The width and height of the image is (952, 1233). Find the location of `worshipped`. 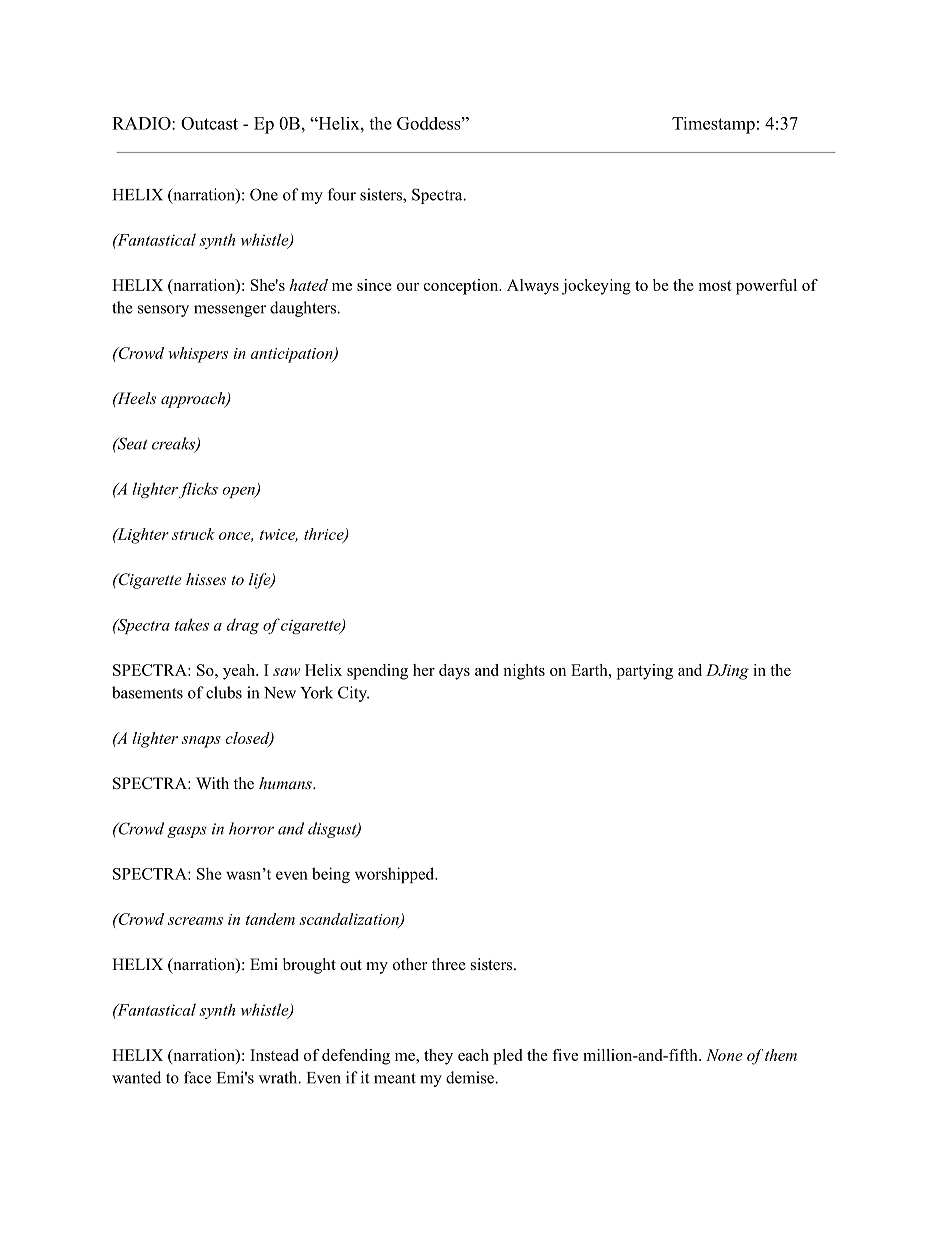

worshipped is located at coordinates (396, 875).
